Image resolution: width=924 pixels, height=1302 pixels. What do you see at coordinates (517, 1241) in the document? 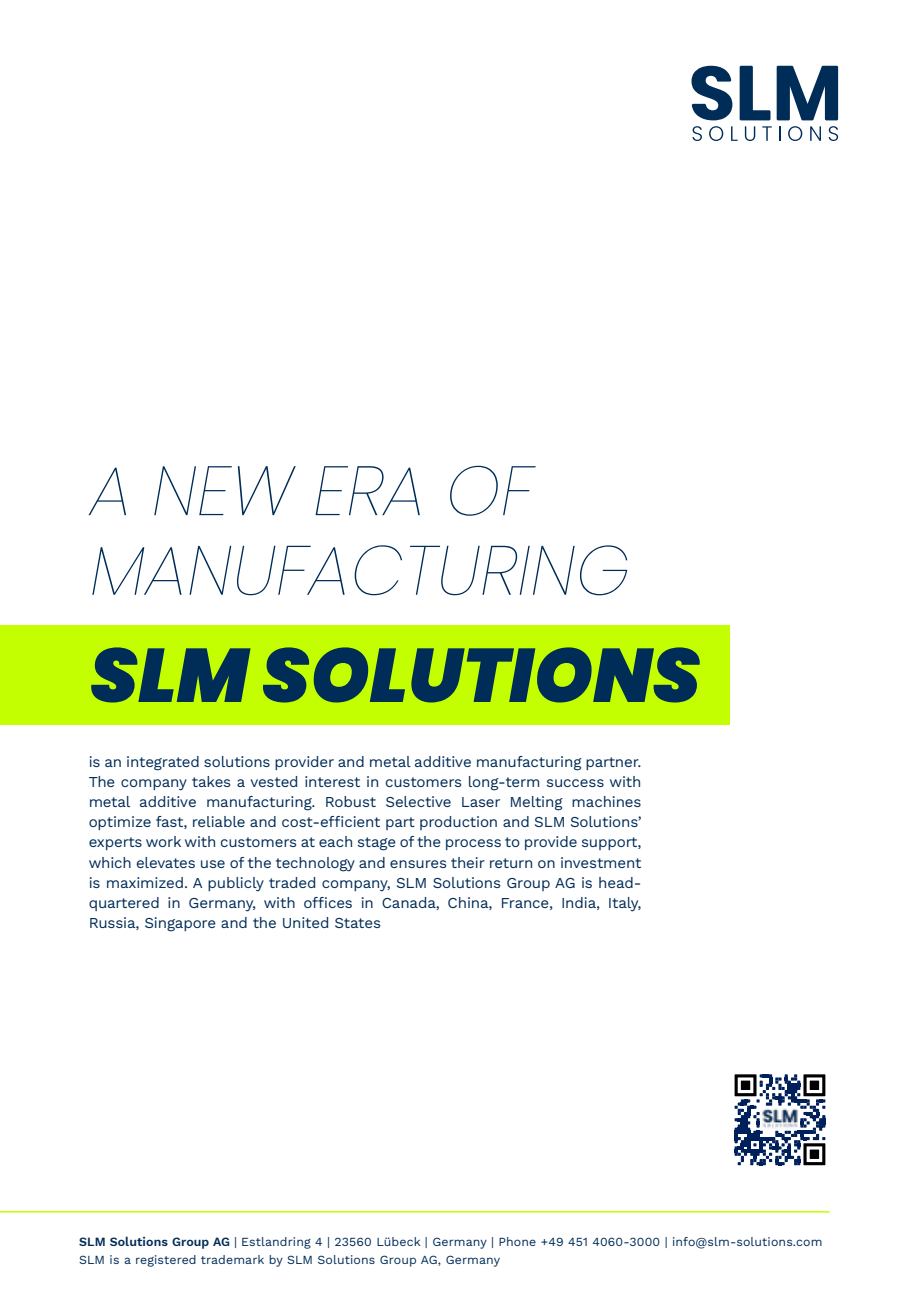
I see `Phone` at bounding box center [517, 1241].
